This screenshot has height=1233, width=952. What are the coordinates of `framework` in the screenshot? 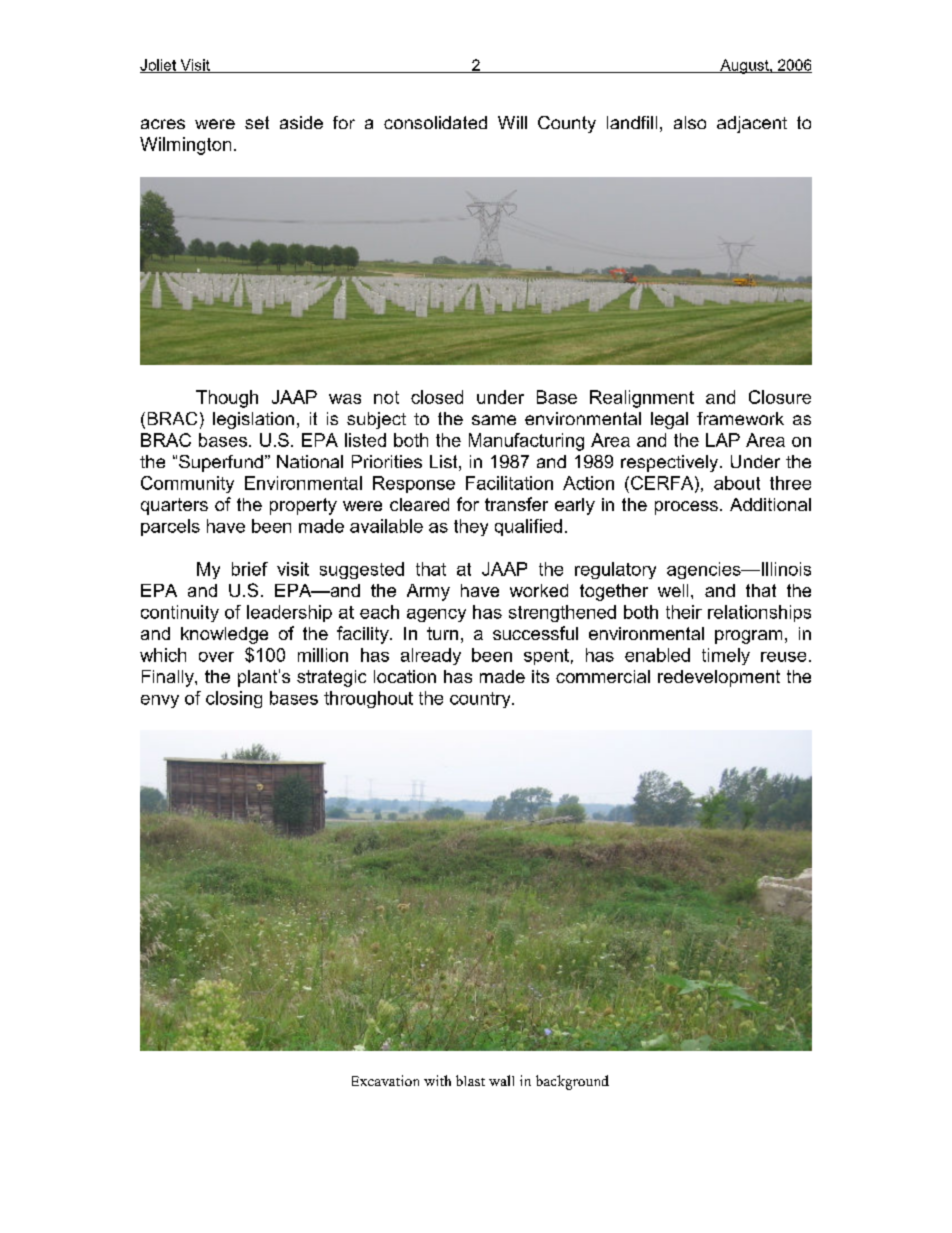 It's located at (740, 418).
